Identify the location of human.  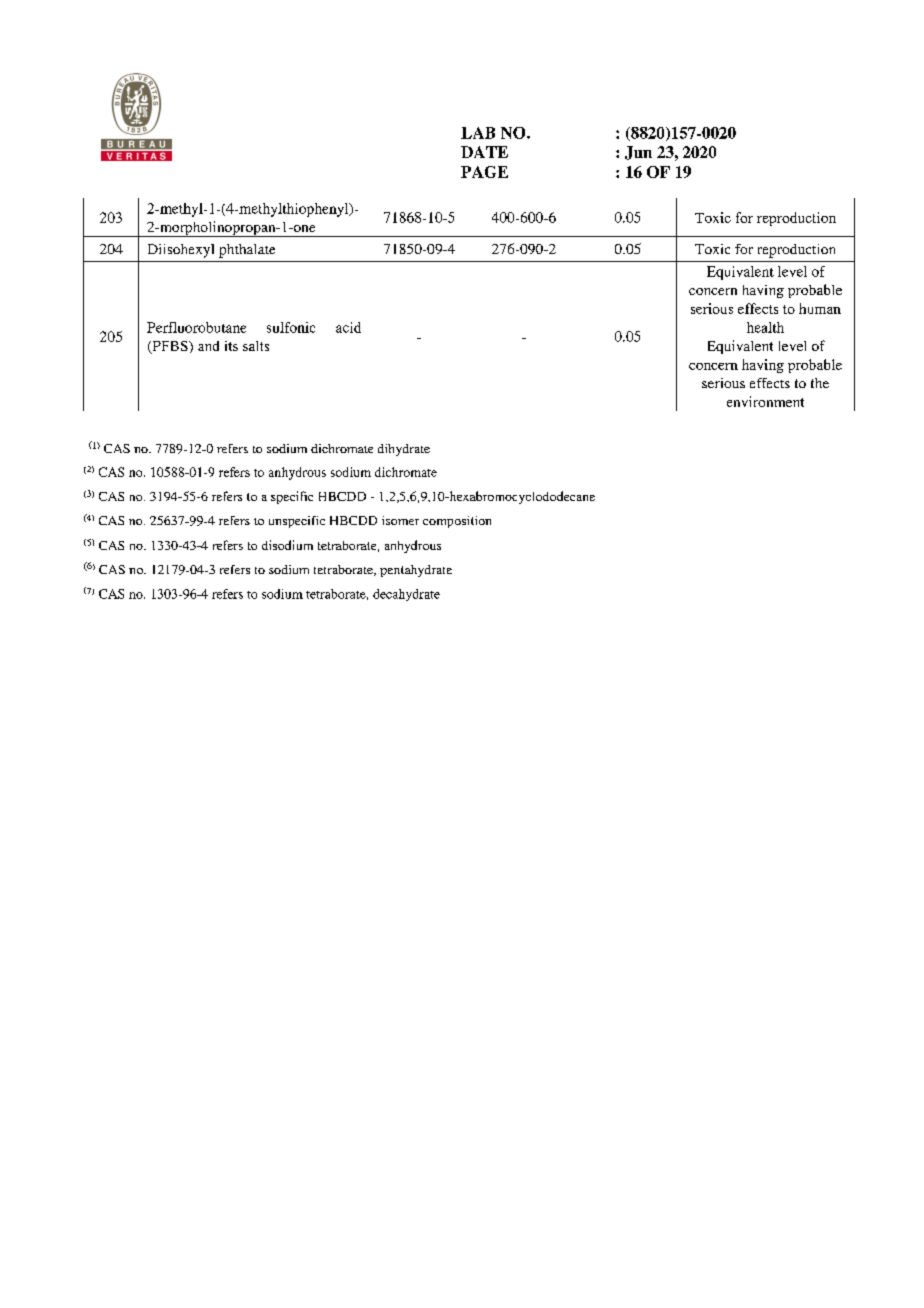
(820, 308).
